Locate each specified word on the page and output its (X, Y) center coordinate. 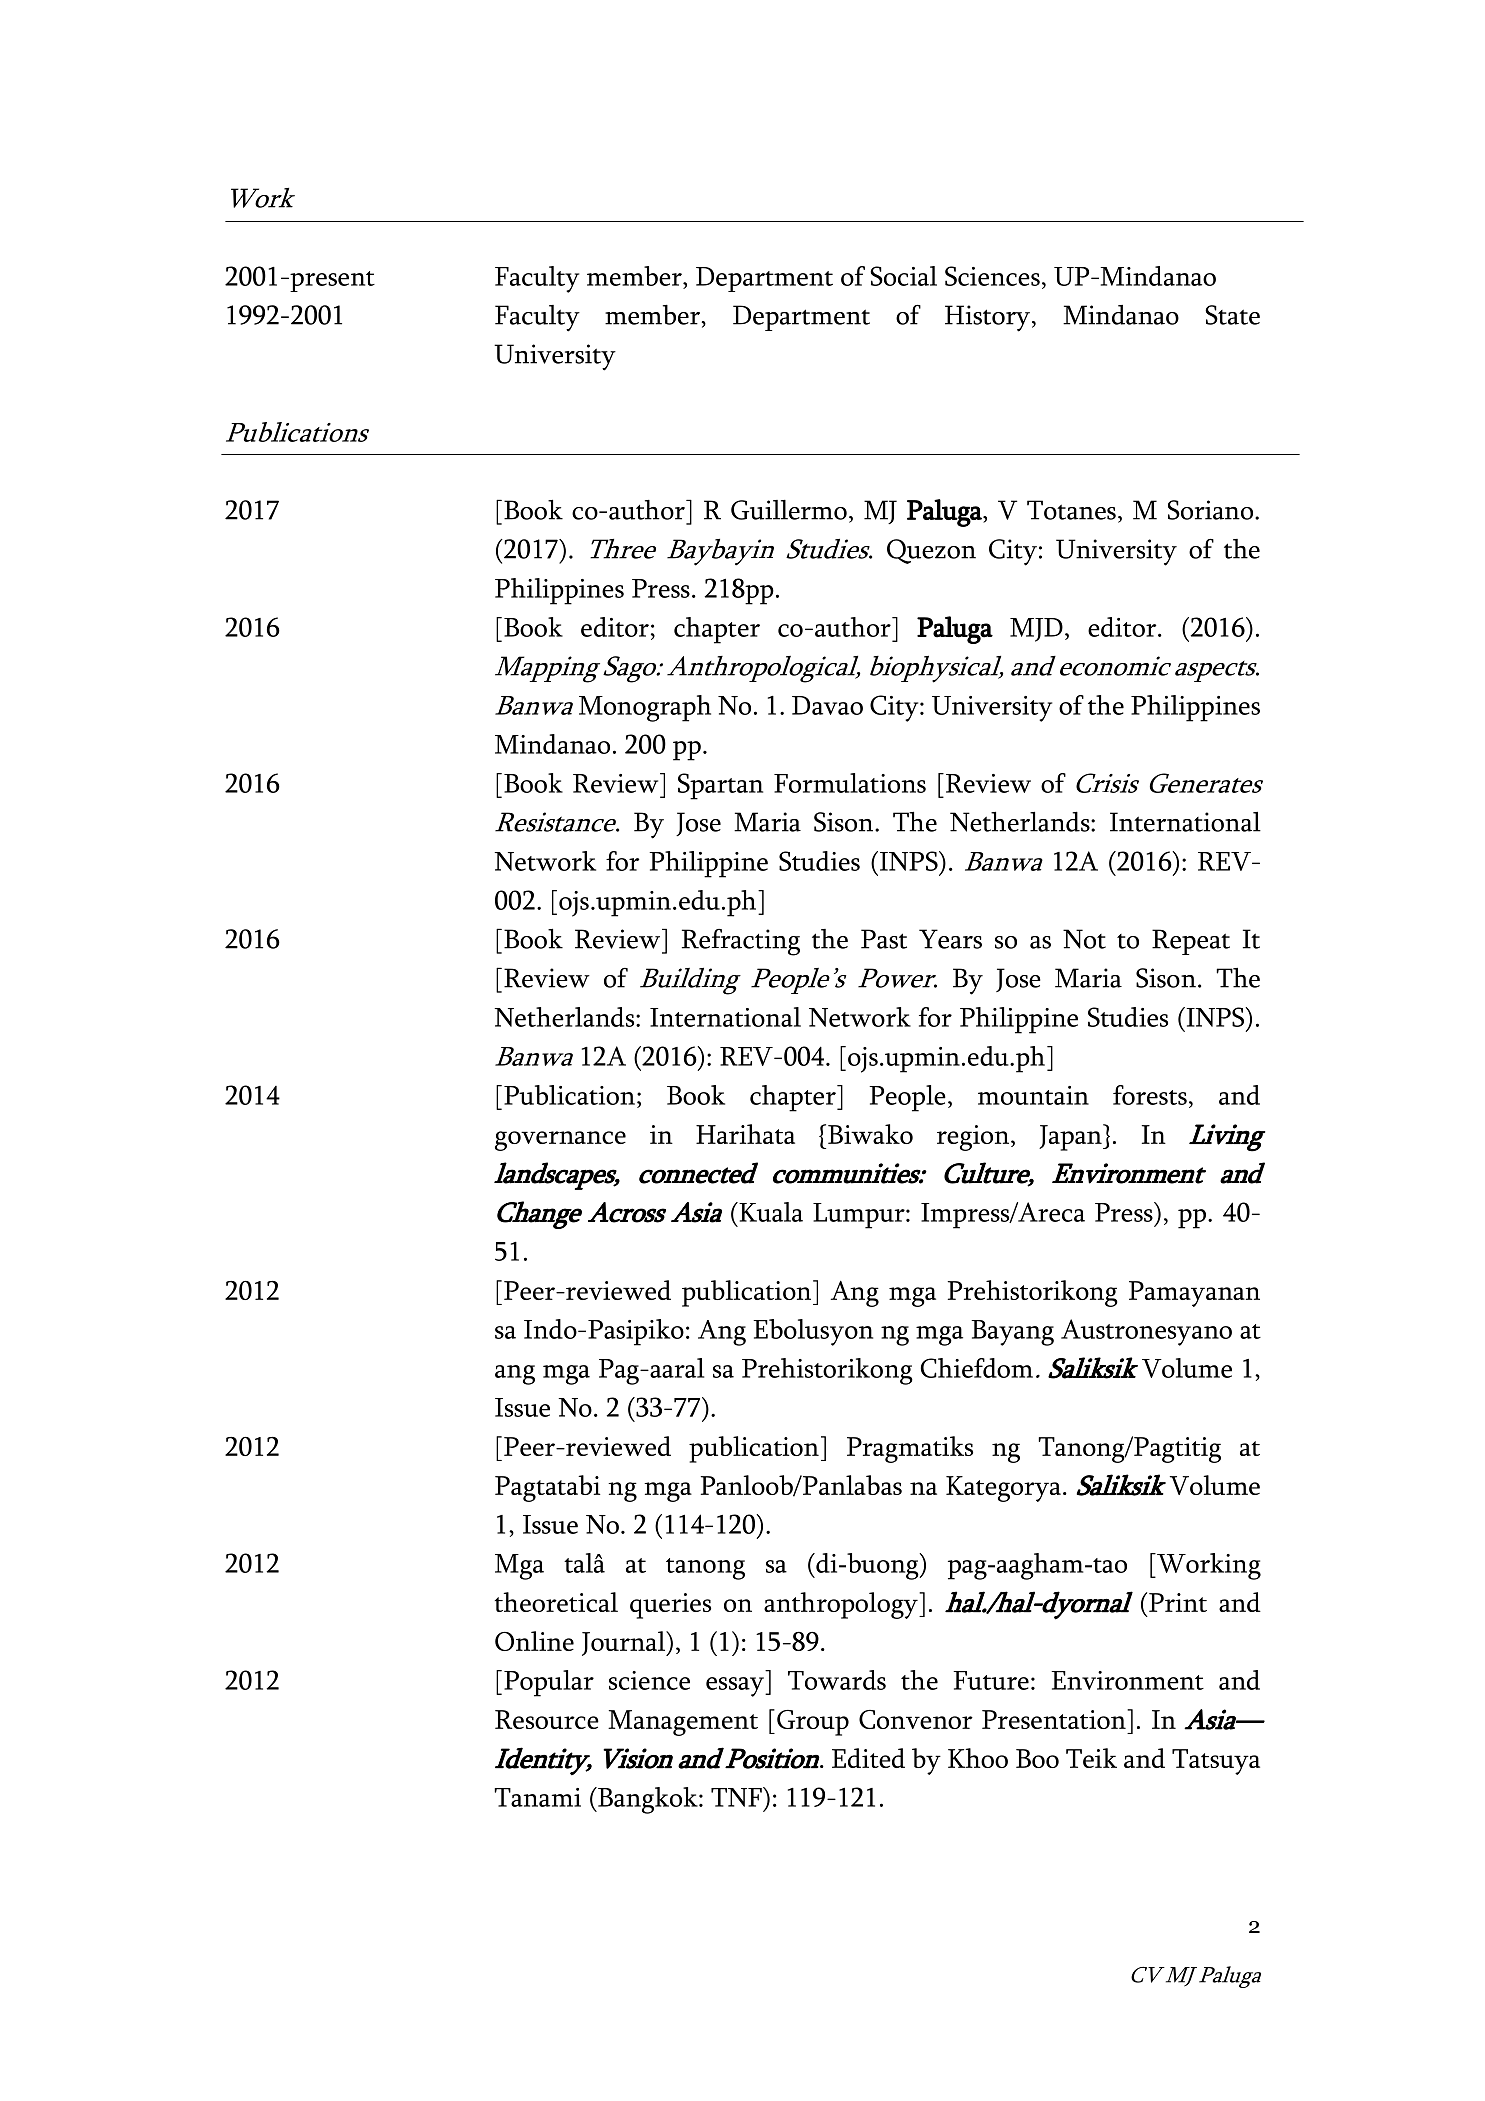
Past (884, 939)
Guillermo (789, 510)
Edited (868, 1758)
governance (560, 1141)
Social (903, 276)
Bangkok (648, 1800)
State (1232, 315)
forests (1150, 1095)
